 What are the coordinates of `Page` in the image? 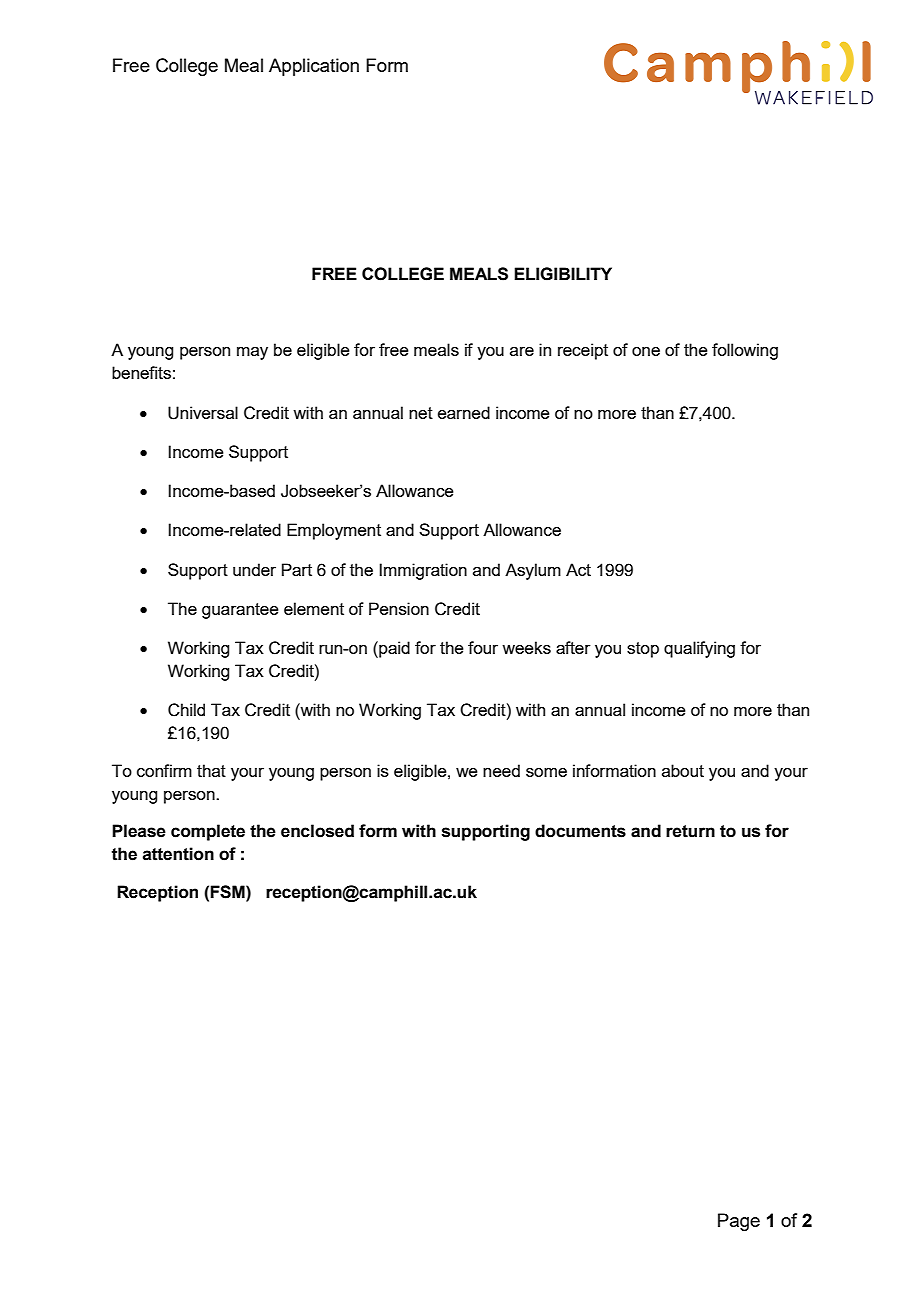 It's located at (739, 1222).
